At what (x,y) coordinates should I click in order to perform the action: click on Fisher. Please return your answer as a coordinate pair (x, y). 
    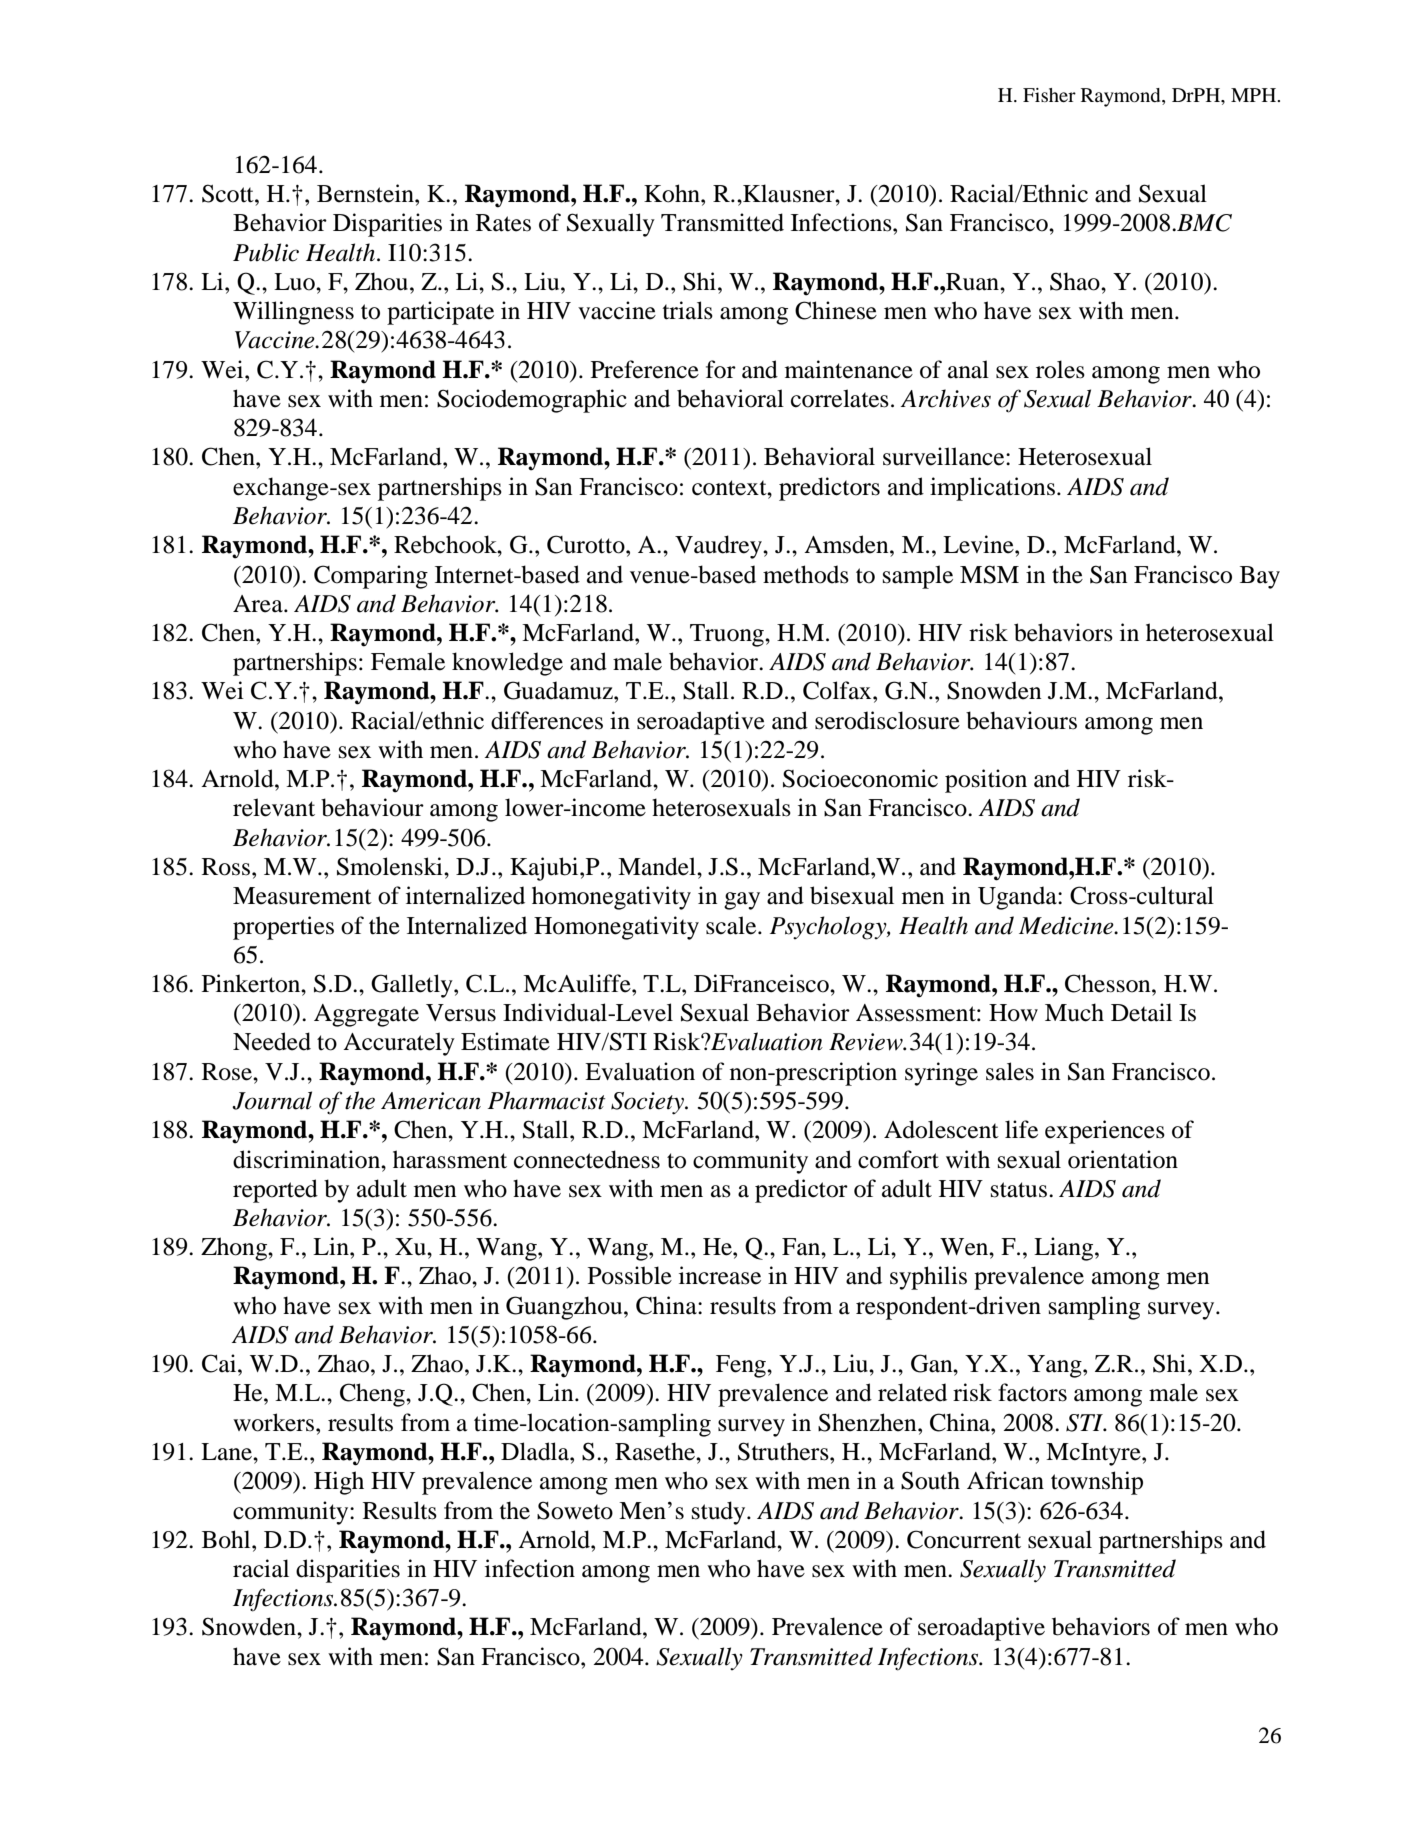
    Looking at the image, I should click on (1049, 95).
